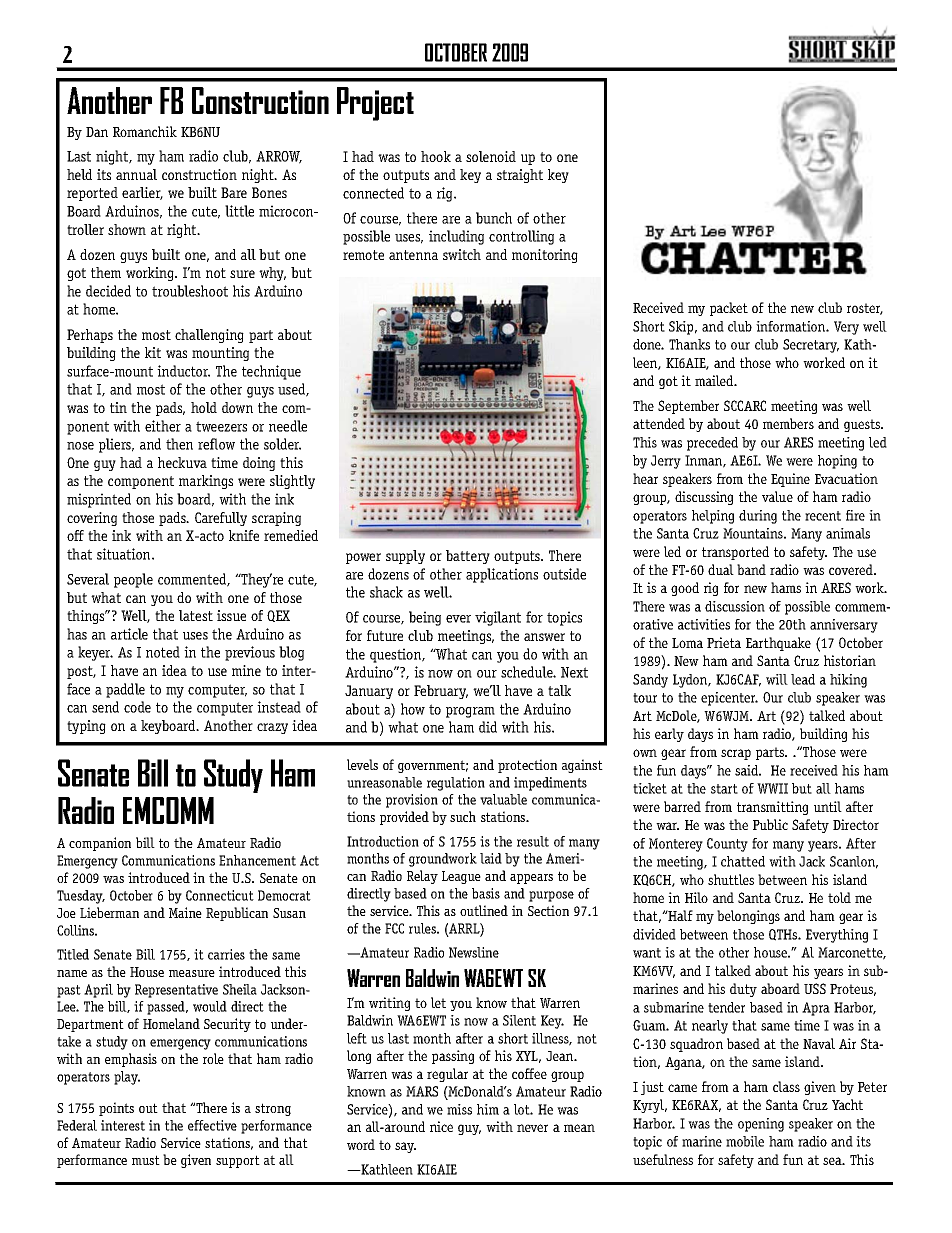 The image size is (952, 1233). What do you see at coordinates (520, 176) in the screenshot?
I see `straight` at bounding box center [520, 176].
